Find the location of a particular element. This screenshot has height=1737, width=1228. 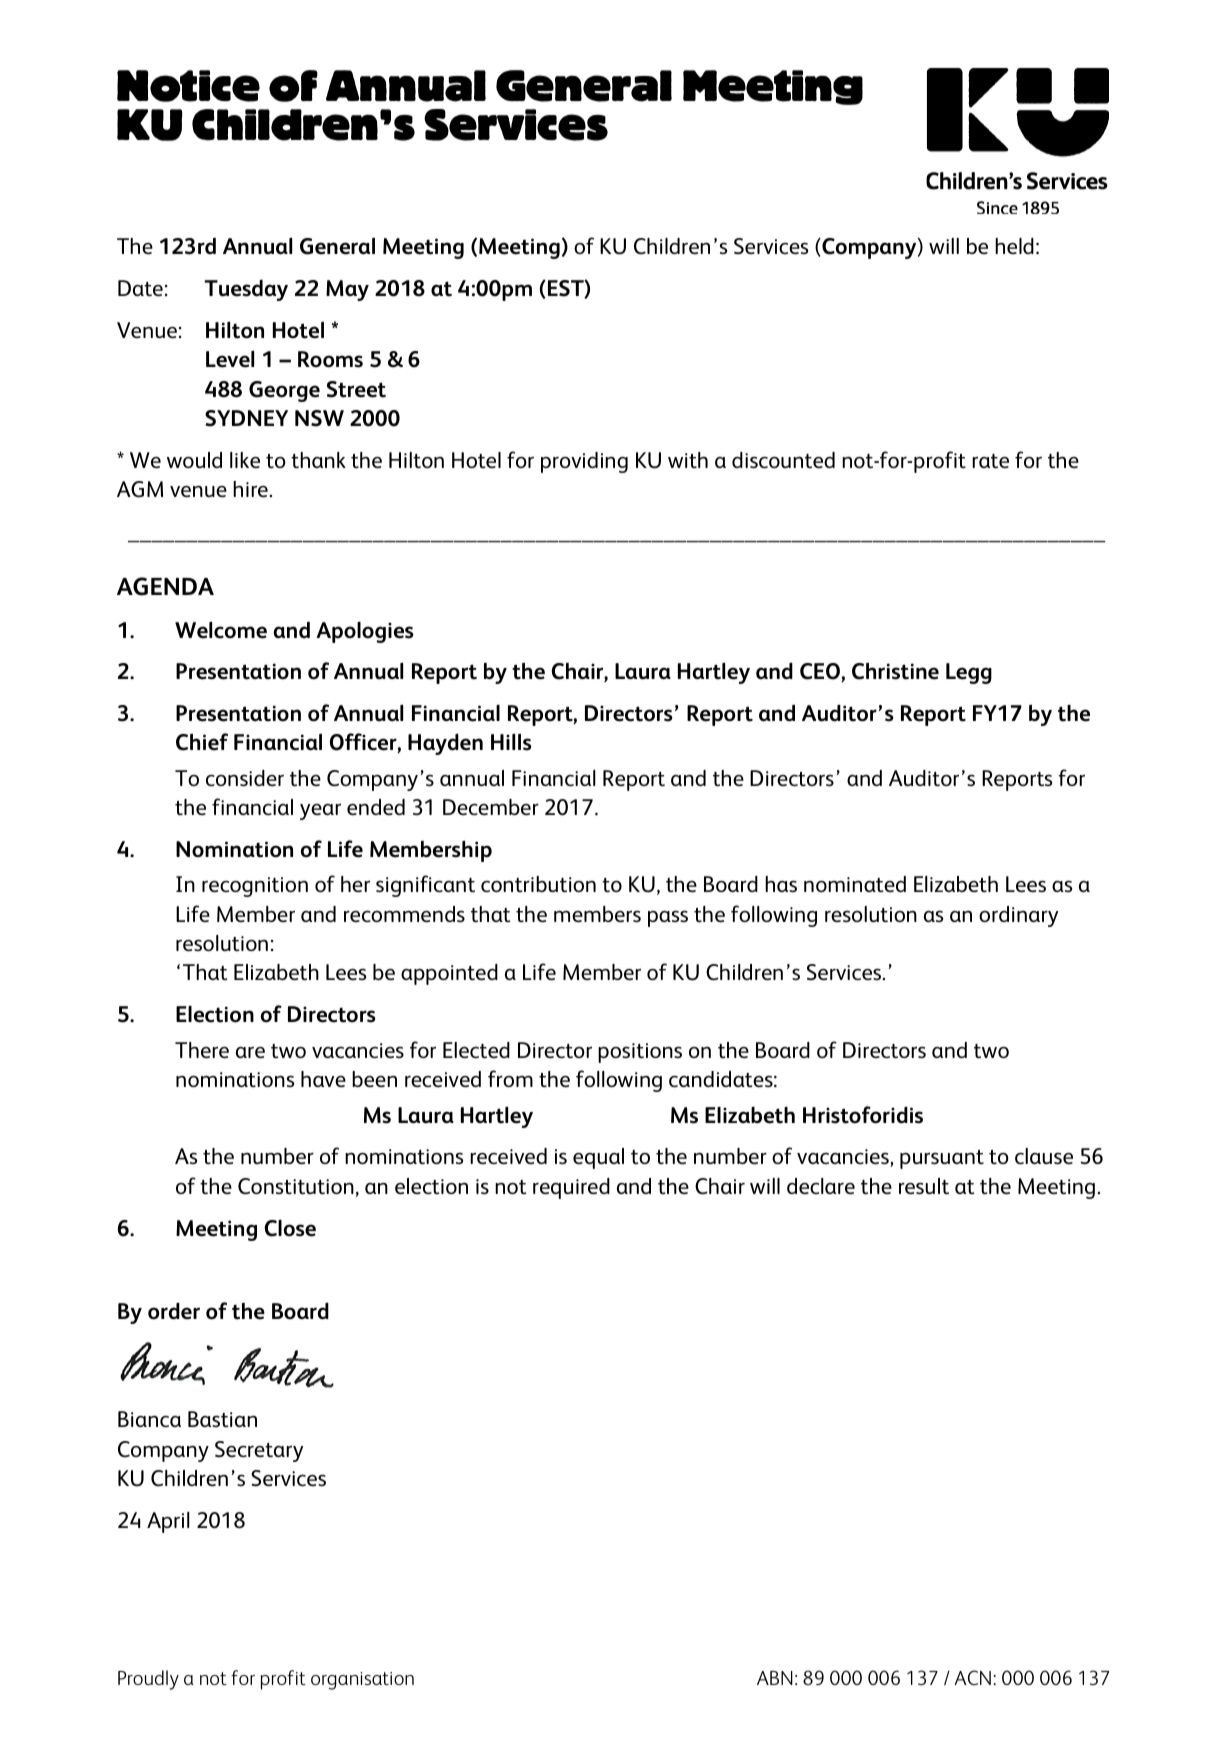

nominated is located at coordinates (855, 884).
